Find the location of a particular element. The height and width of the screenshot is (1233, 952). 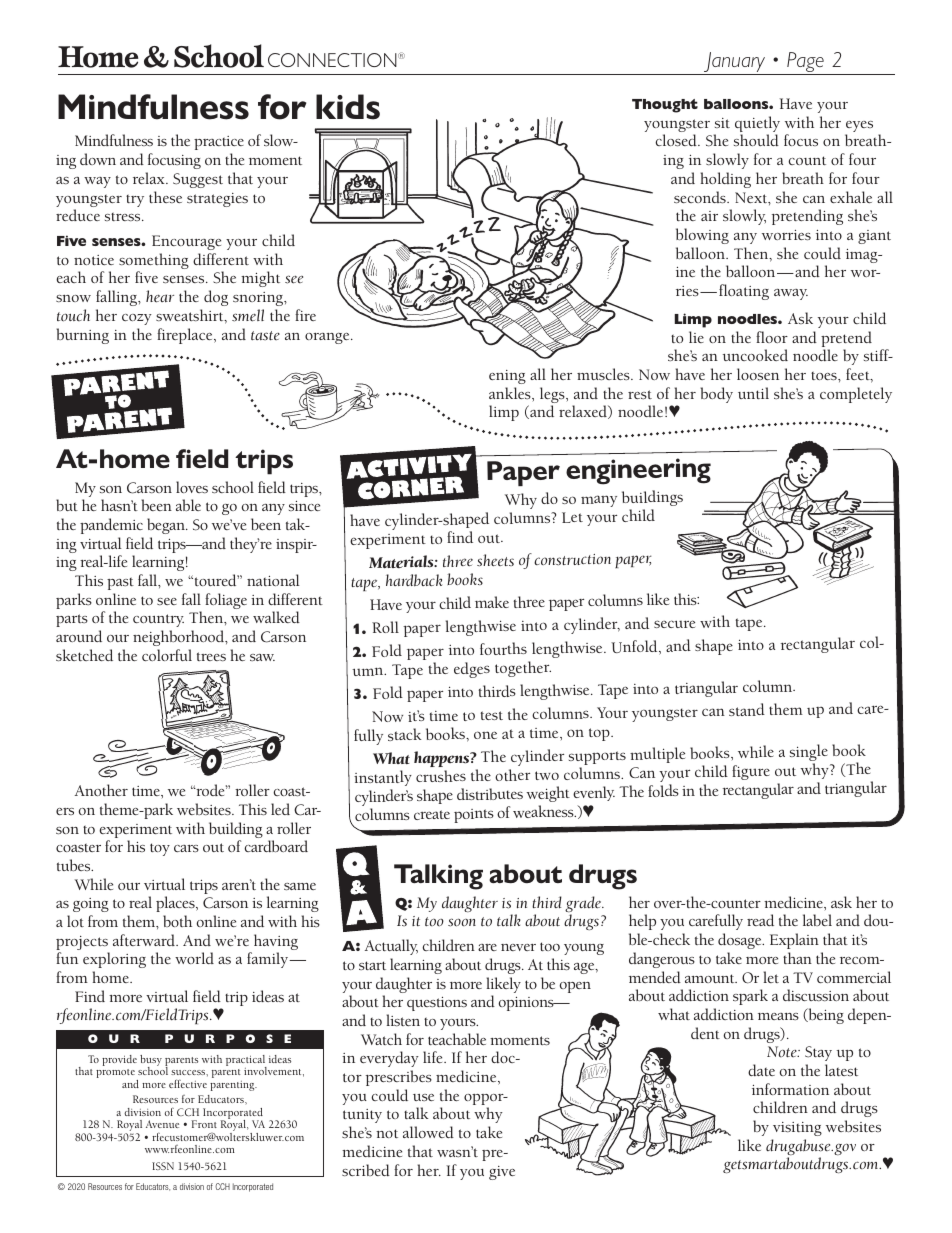

Avenue is located at coordinates (162, 1124).
